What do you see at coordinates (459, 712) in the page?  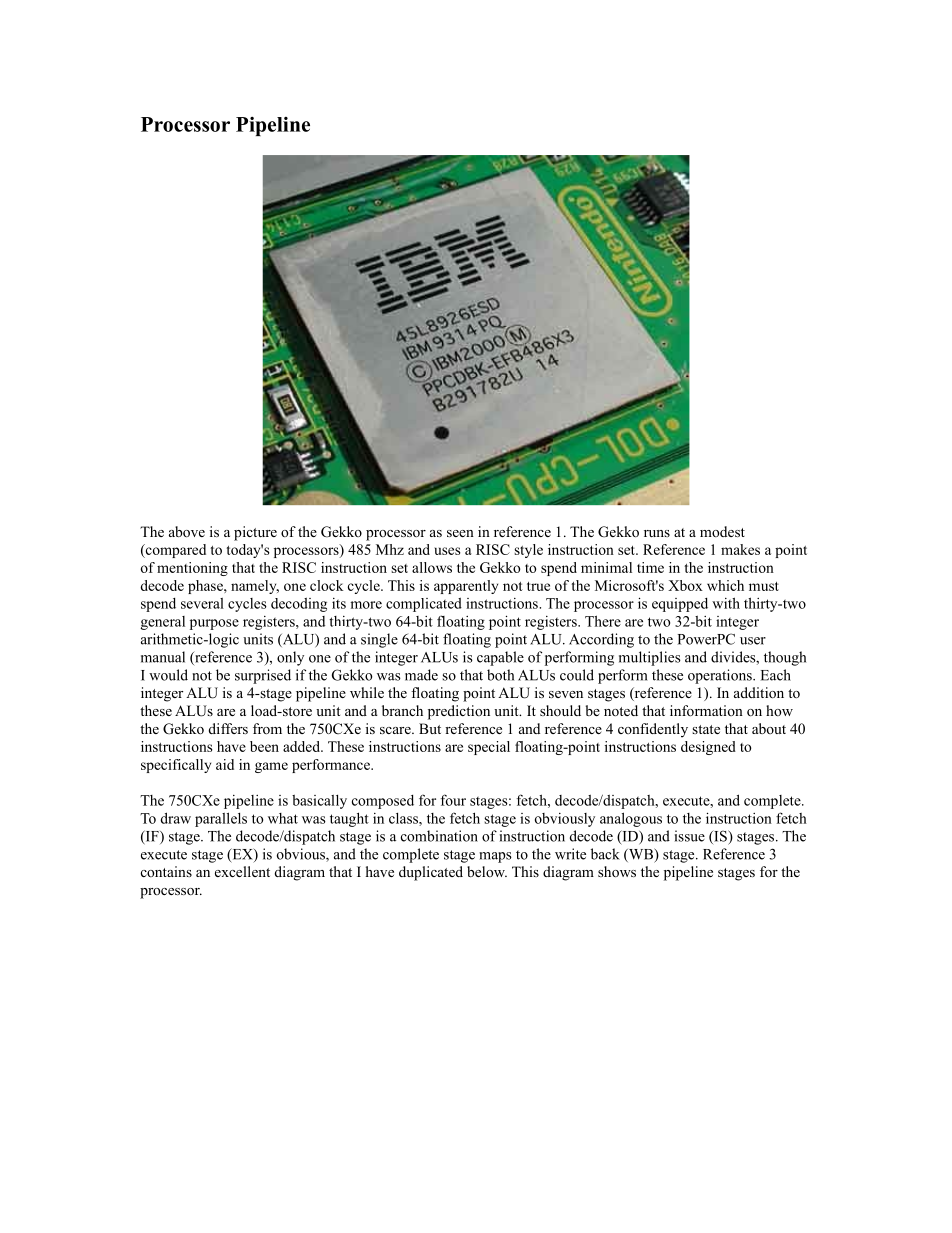 I see `prediction` at bounding box center [459, 712].
